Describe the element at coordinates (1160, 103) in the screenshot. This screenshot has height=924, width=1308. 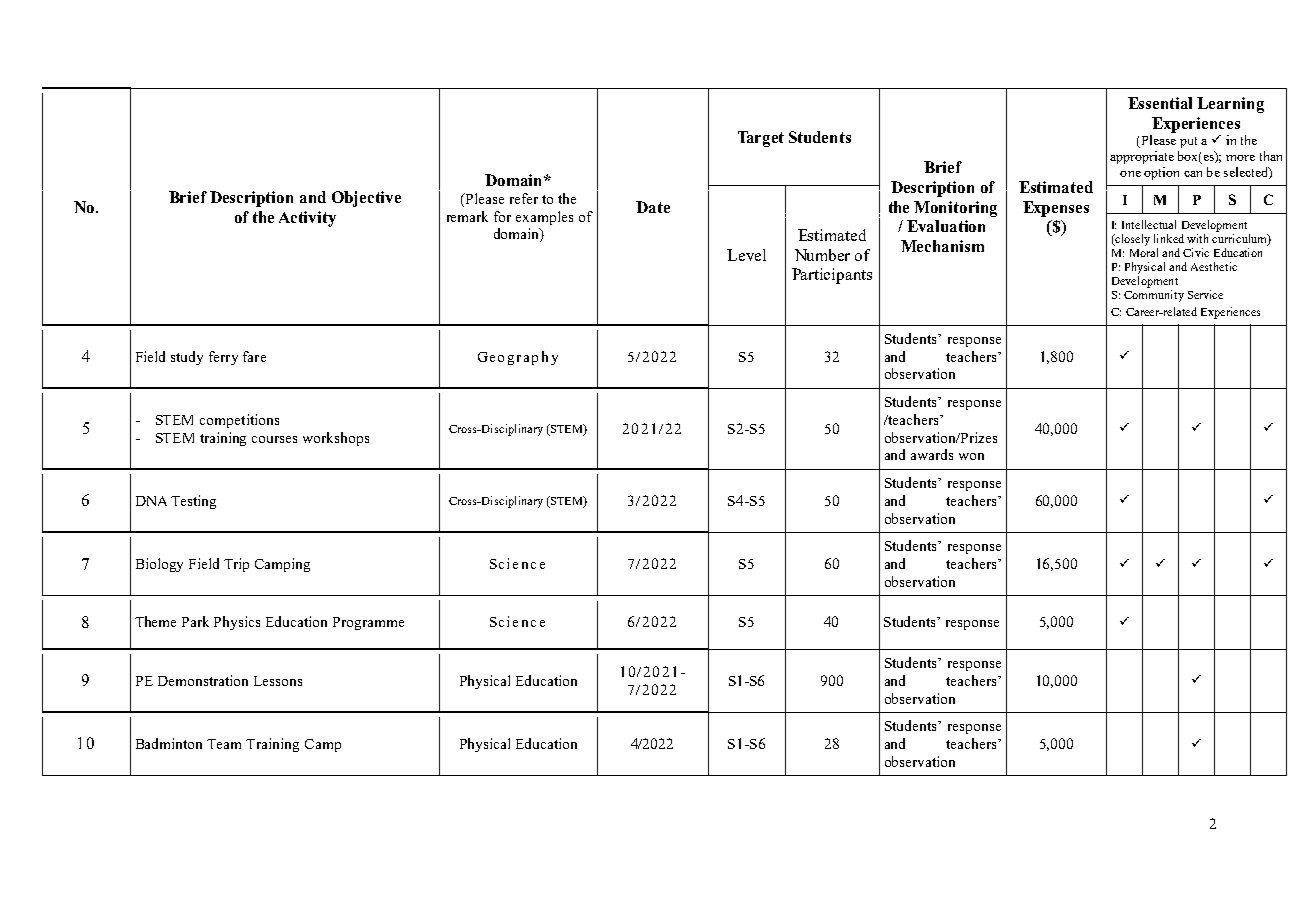
I see `Essential` at that location.
